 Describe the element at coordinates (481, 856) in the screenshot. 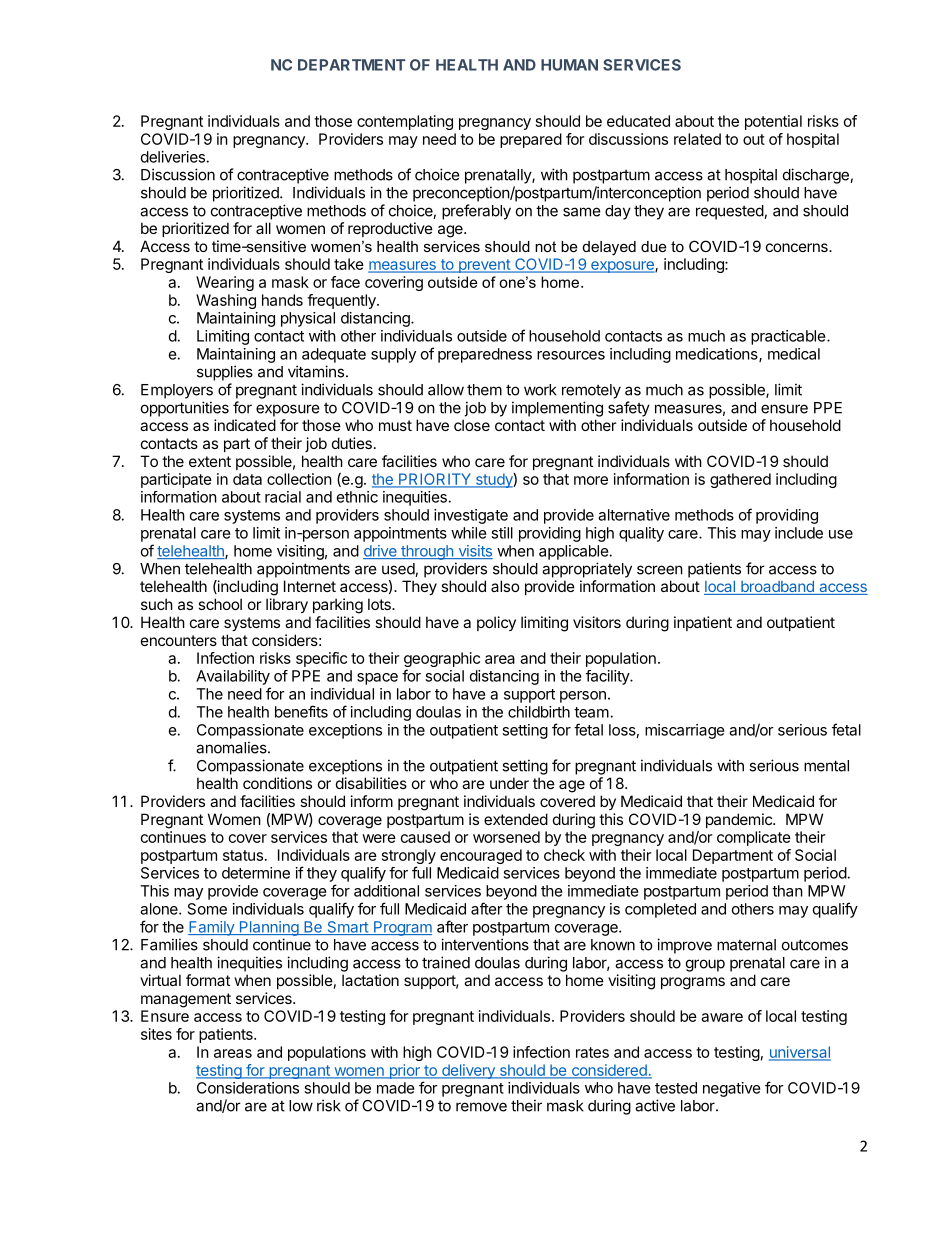

I see `encouraged` at that location.
